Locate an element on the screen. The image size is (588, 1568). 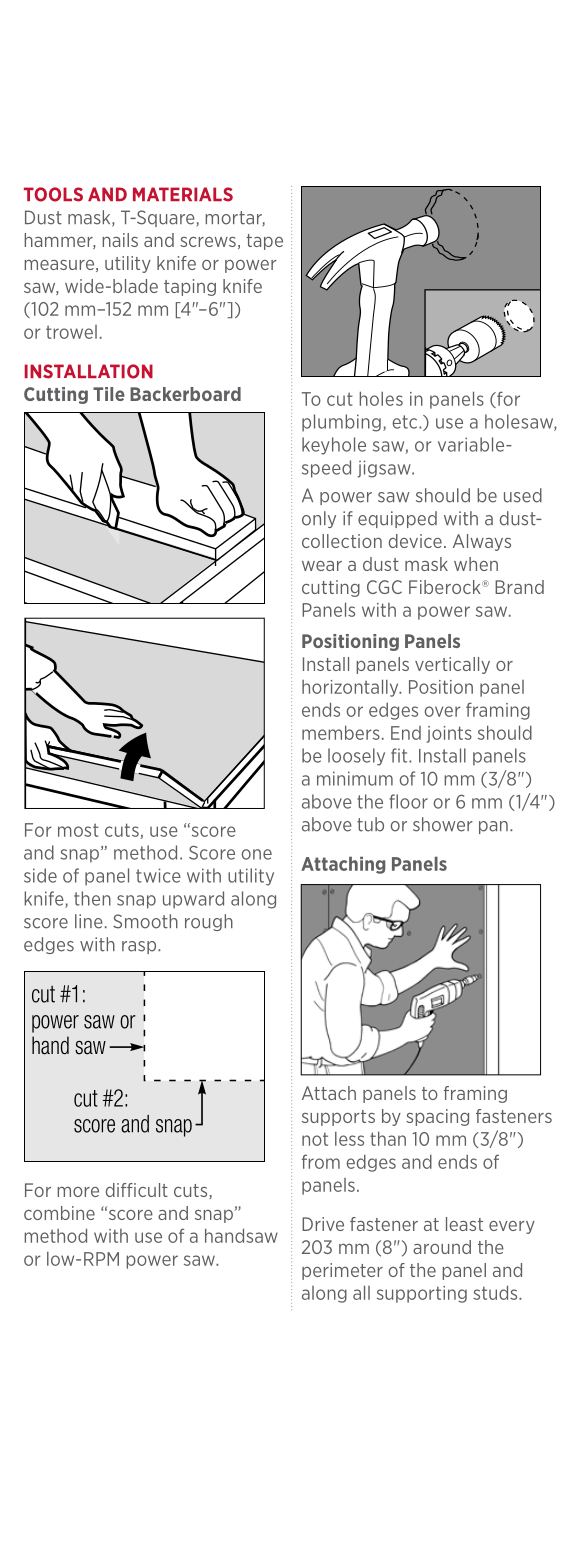
etc is located at coordinates (406, 422).
